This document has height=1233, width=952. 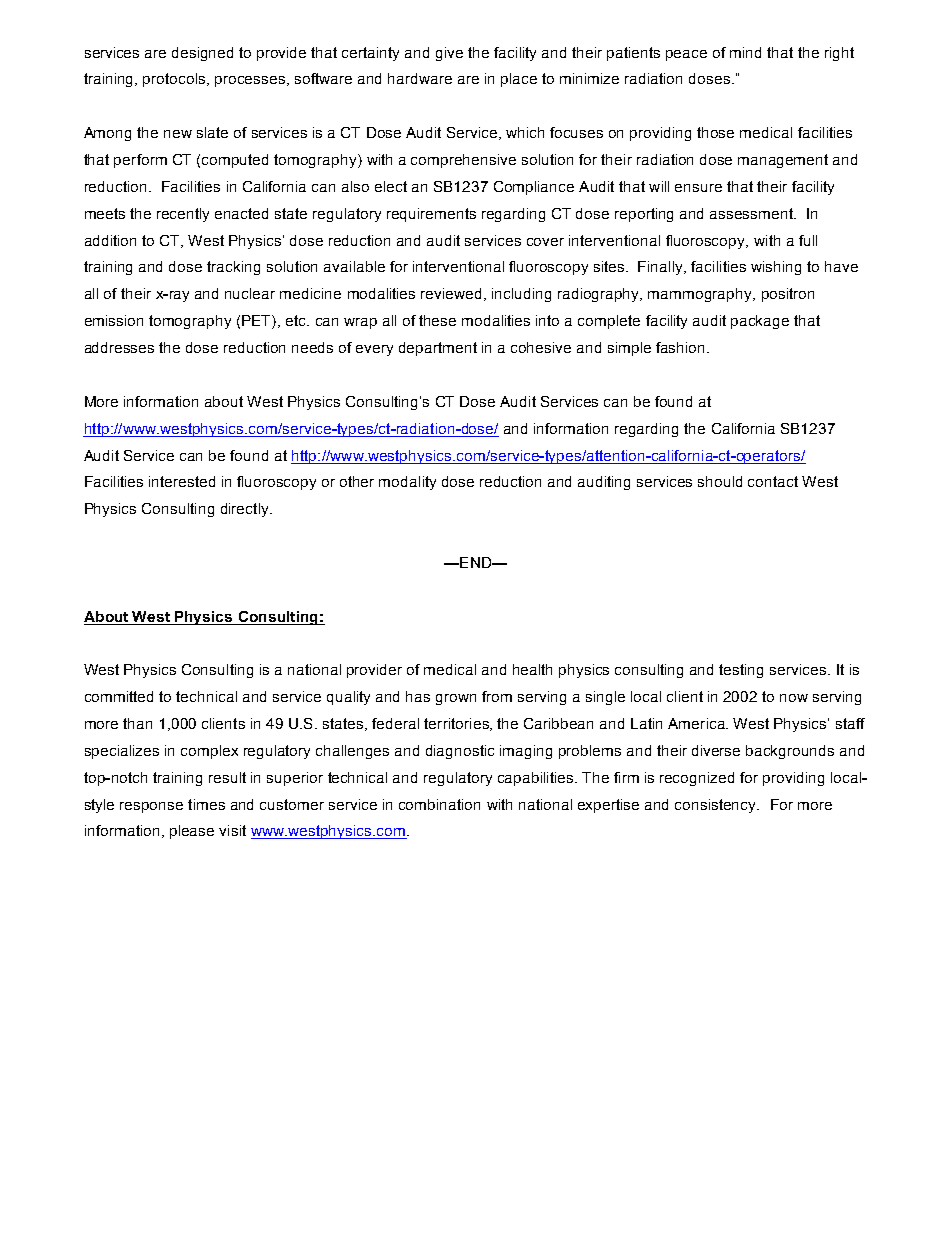 I want to click on protocols, so click(x=175, y=80).
